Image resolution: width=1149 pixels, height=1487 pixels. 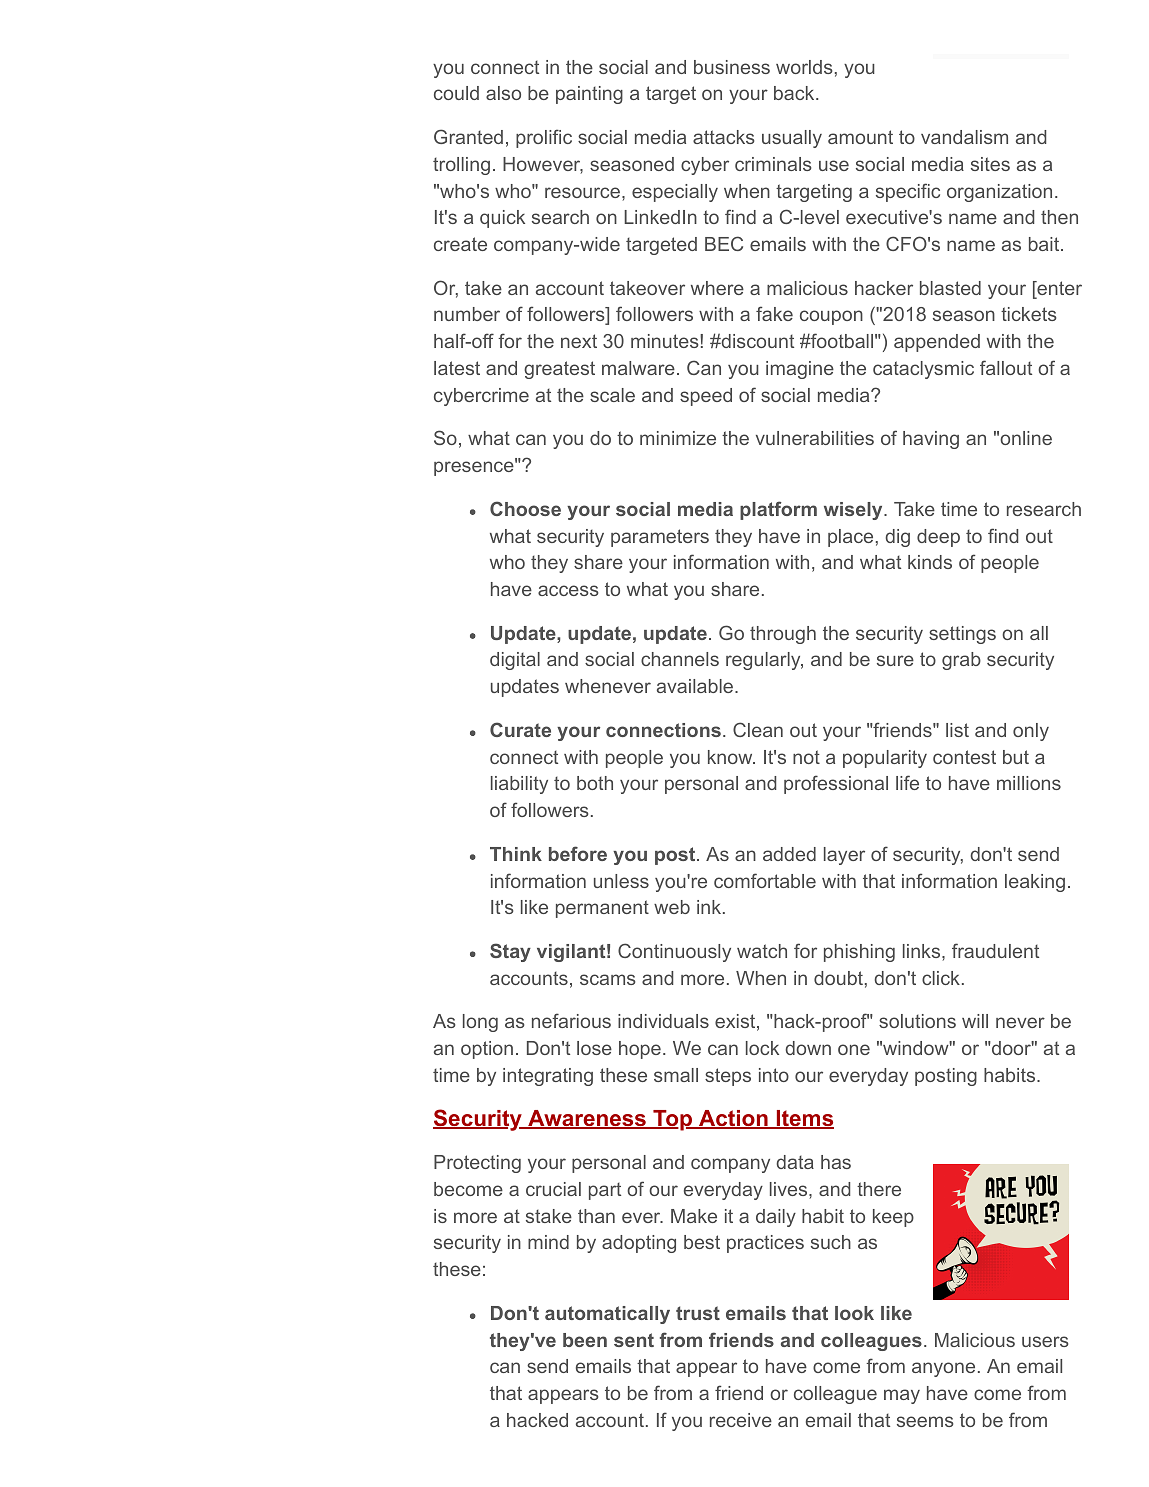 I want to click on Curate, so click(x=520, y=729).
